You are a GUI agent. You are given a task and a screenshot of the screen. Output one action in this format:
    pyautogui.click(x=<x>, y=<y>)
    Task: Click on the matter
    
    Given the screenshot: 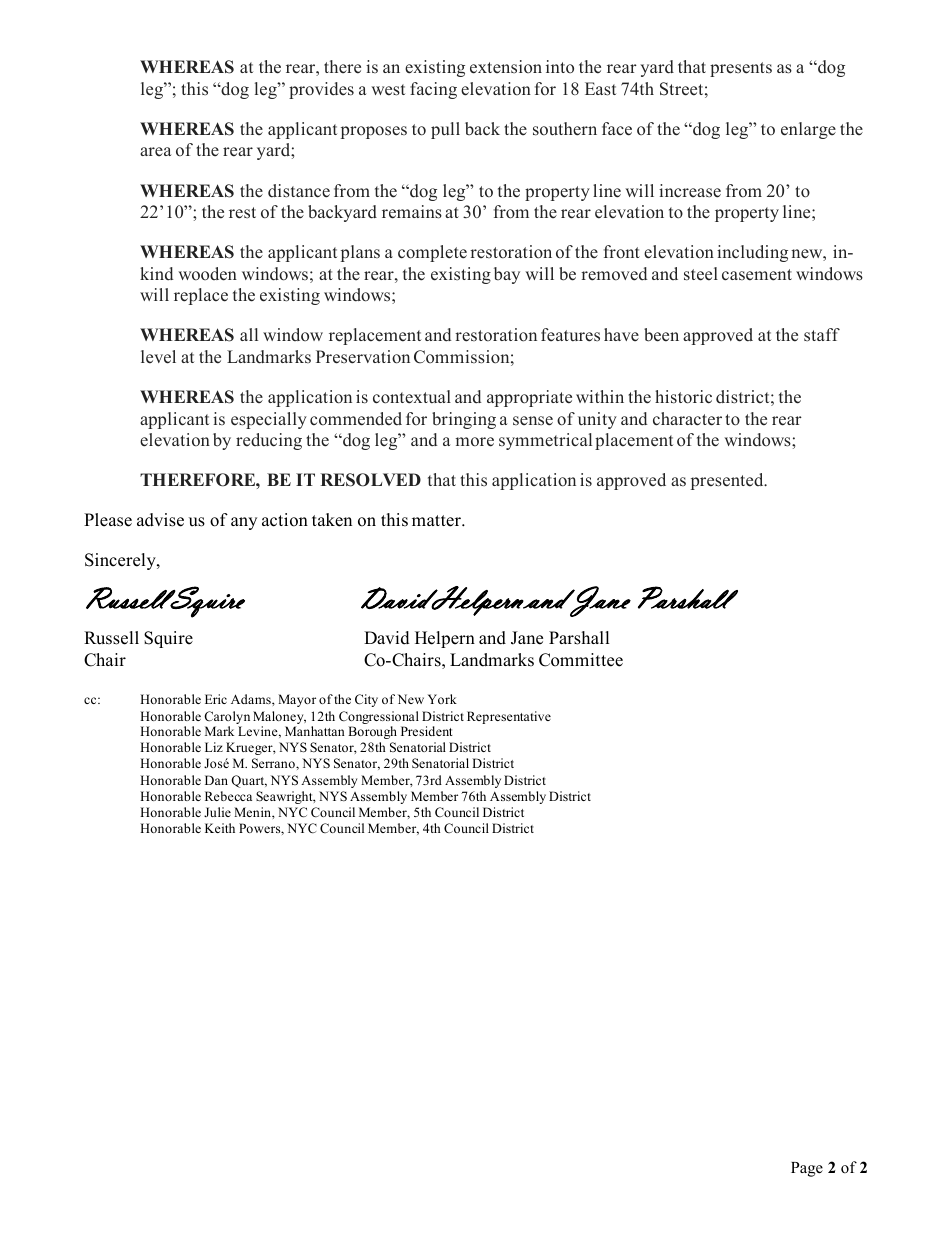 What is the action you would take?
    pyautogui.click(x=437, y=521)
